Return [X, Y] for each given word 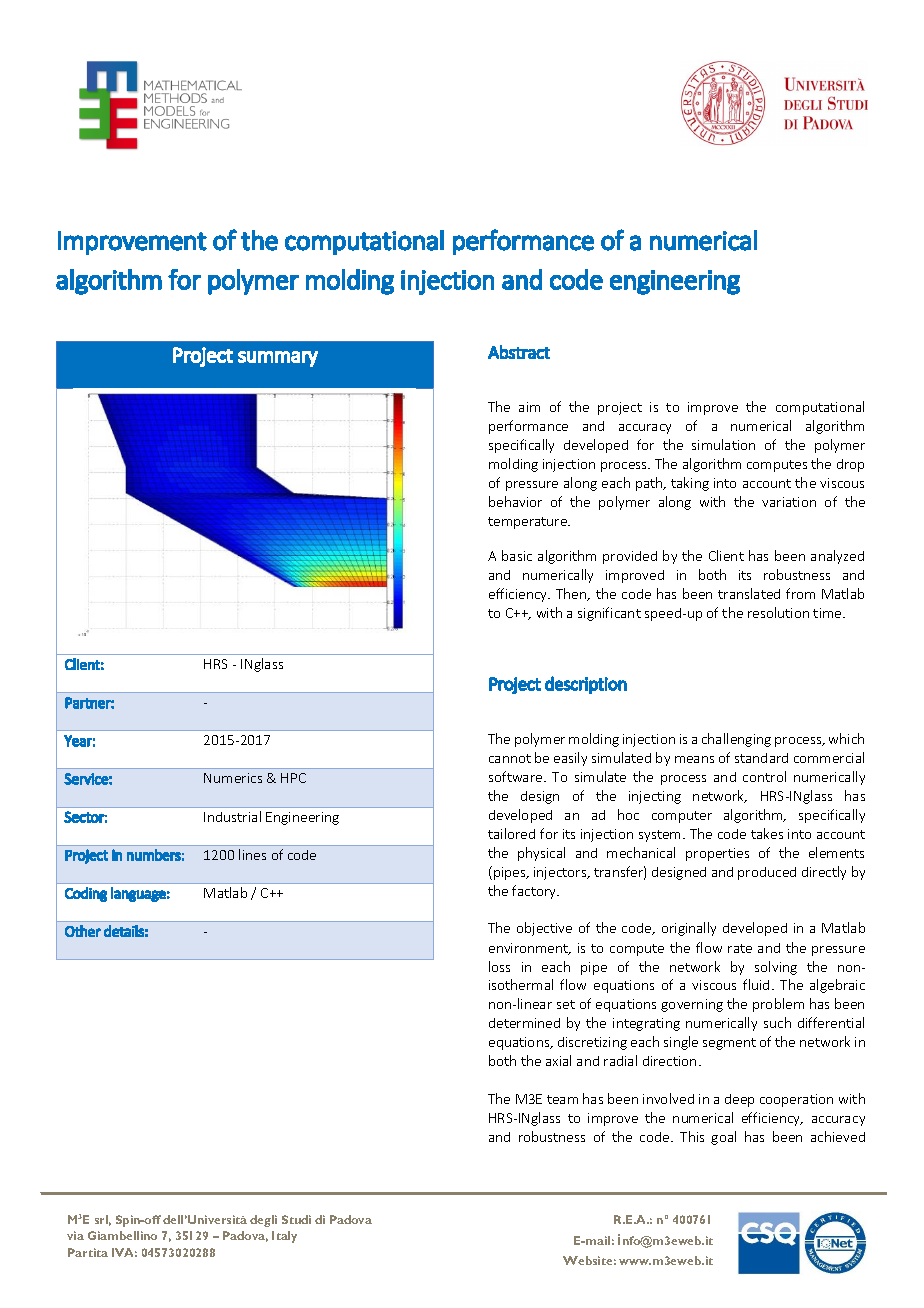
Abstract [519, 352]
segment [729, 1044]
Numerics [233, 778]
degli [263, 1221]
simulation [723, 444]
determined [524, 1023]
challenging [736, 740]
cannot [510, 758]
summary [278, 359]
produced [767, 873]
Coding [86, 894]
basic [517, 555]
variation [789, 502]
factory [535, 892]
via [75, 1235]
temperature [529, 523]
